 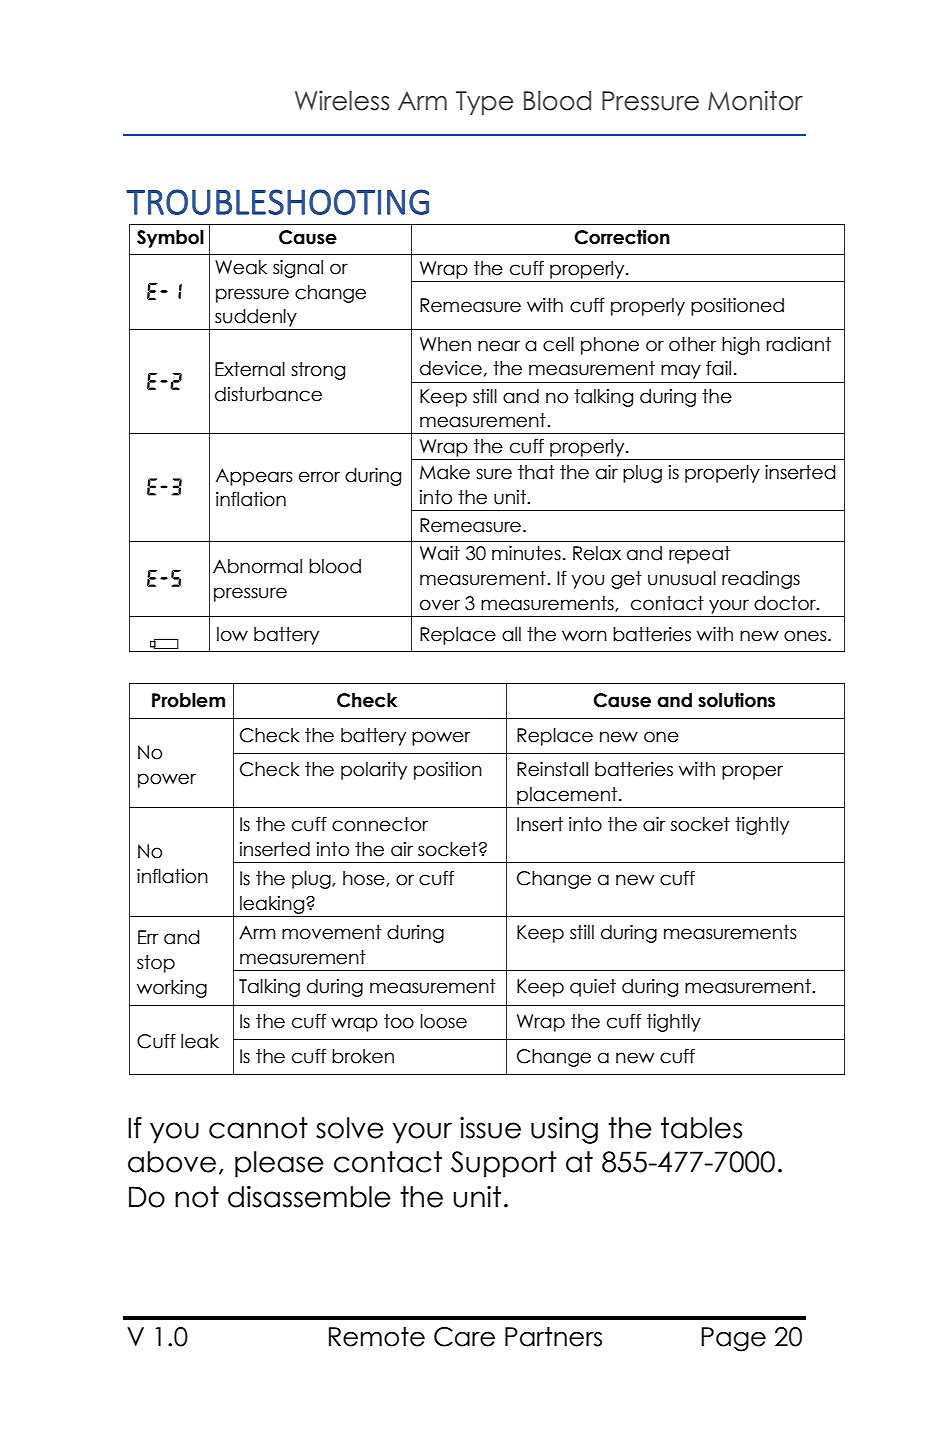 What do you see at coordinates (464, 1337) in the image?
I see `Care` at bounding box center [464, 1337].
